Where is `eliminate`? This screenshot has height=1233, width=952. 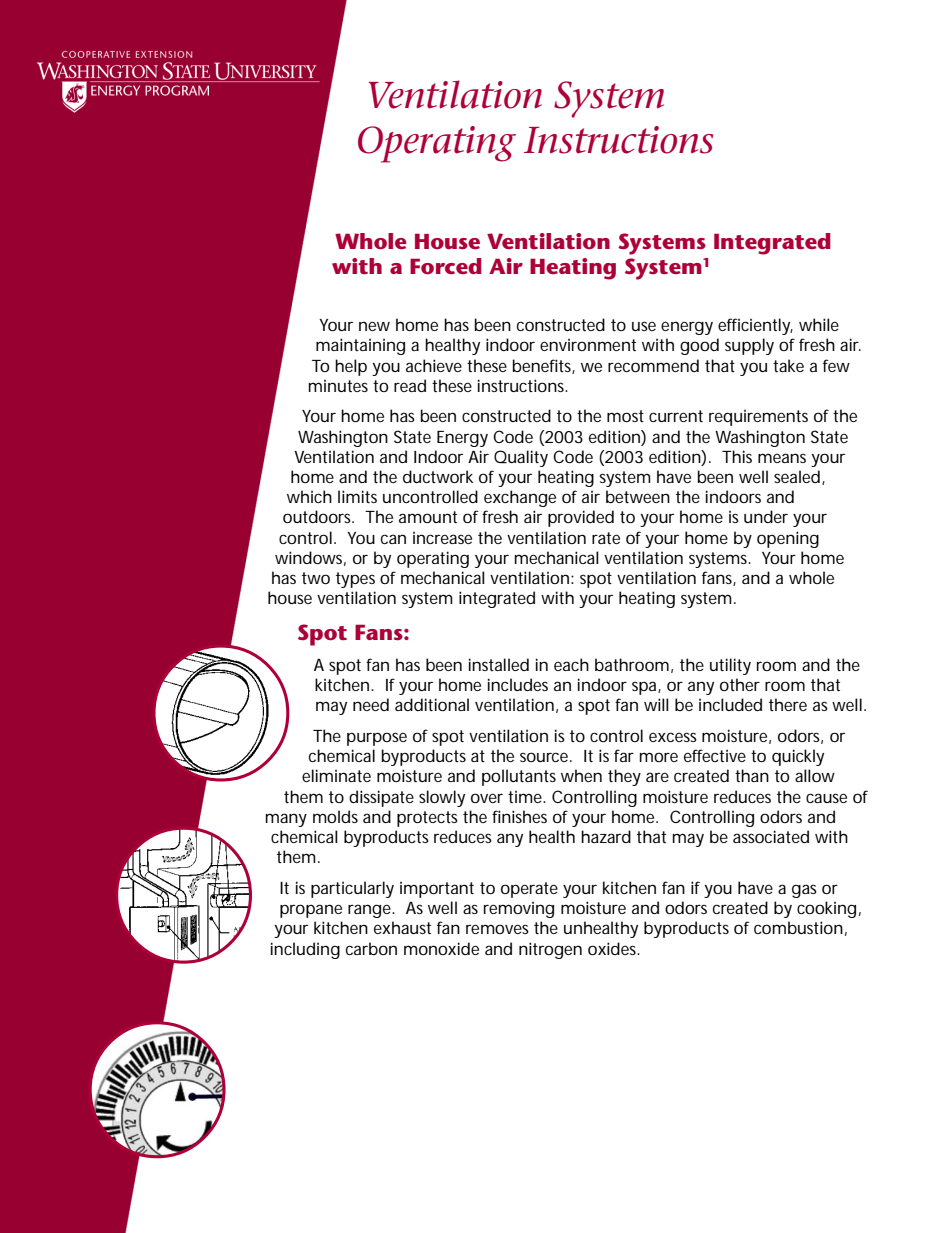
eliminate is located at coordinates (336, 775).
